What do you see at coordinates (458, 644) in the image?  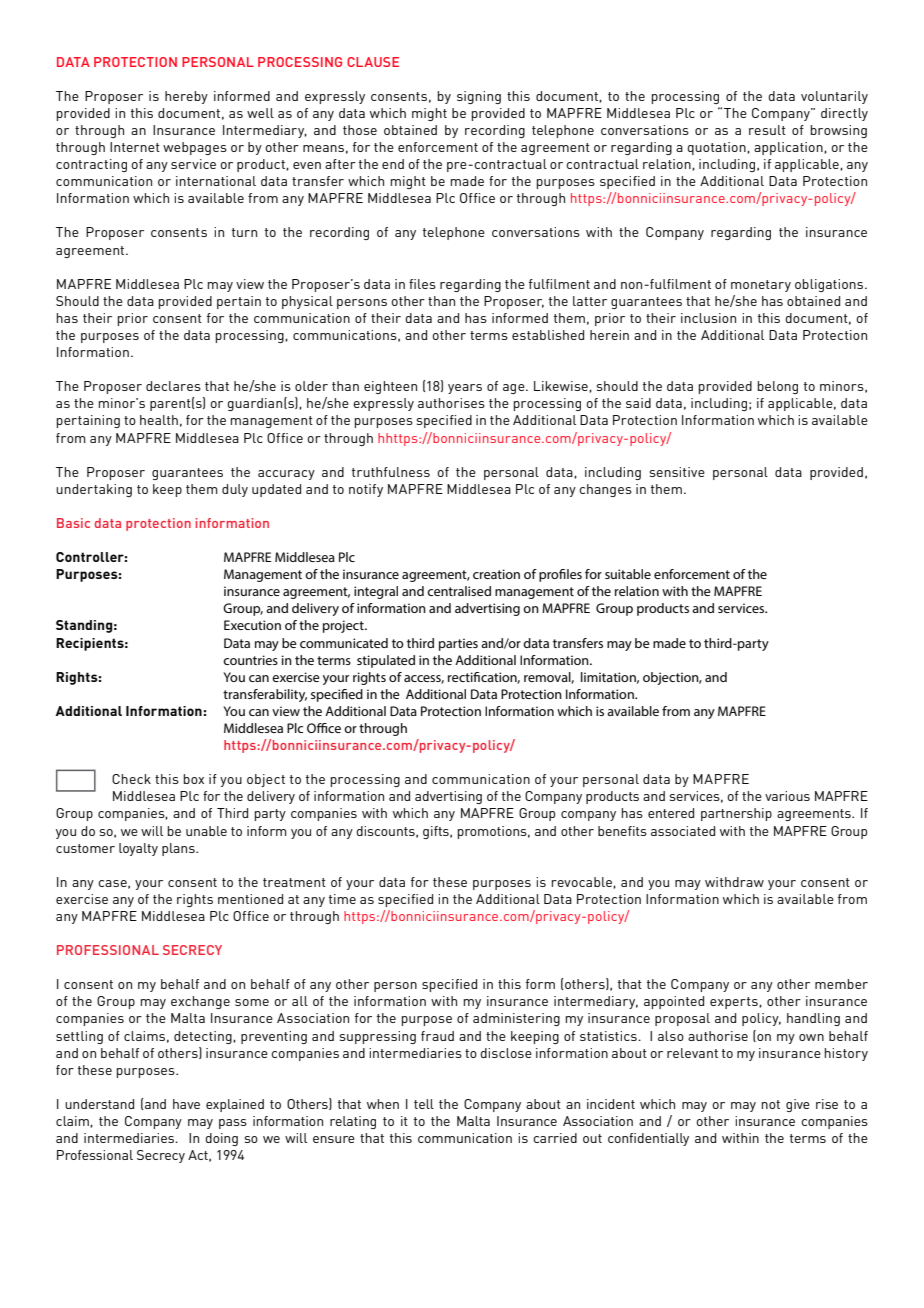 I see `parties` at bounding box center [458, 644].
